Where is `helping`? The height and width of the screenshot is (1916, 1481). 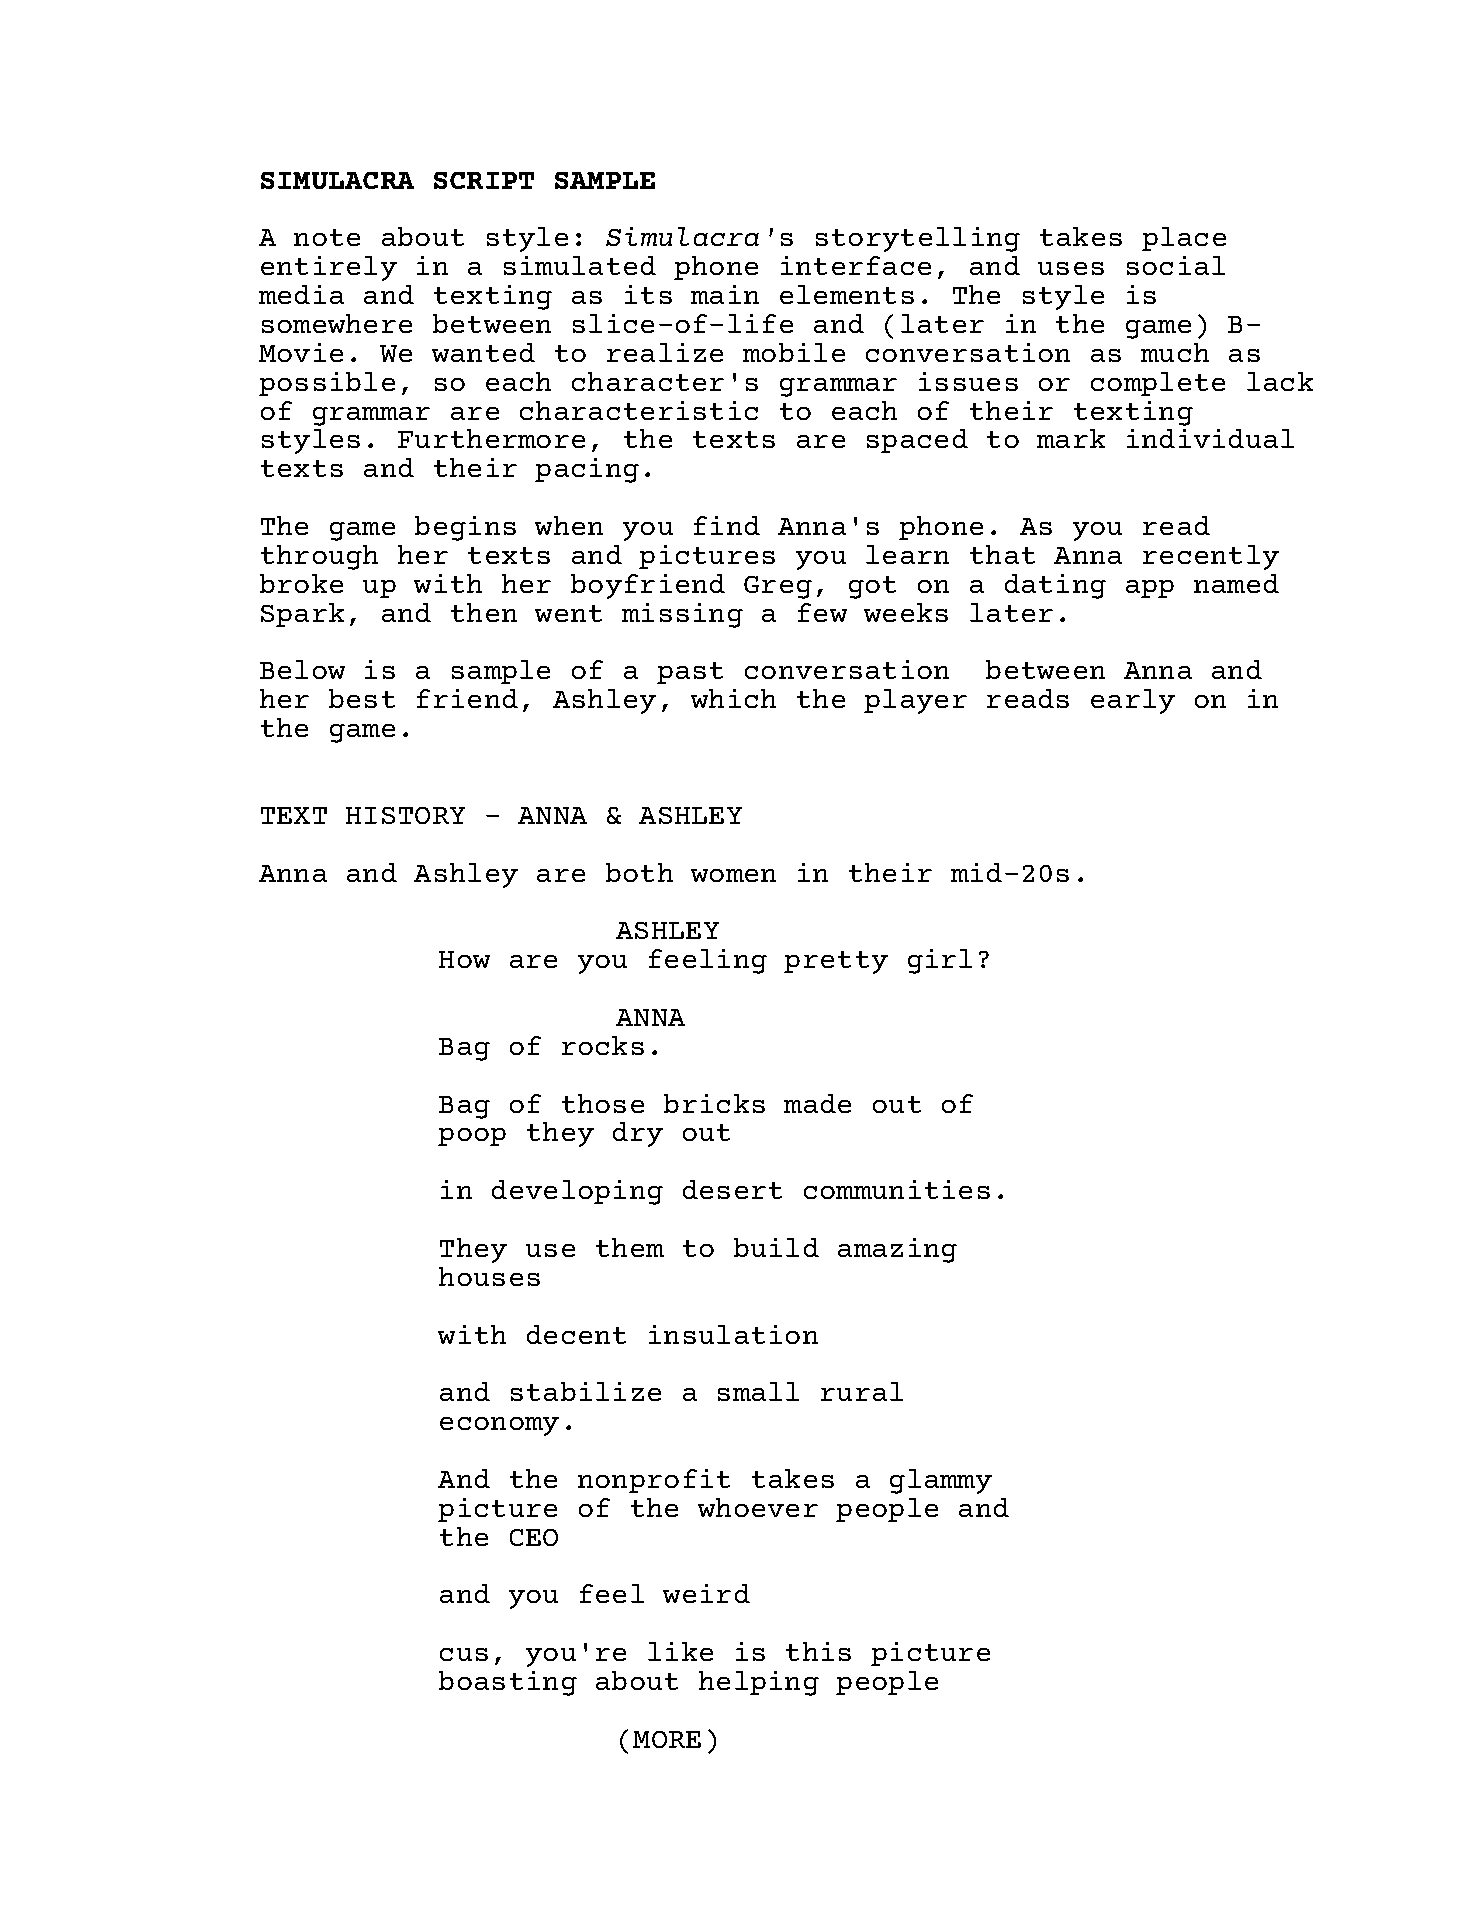 helping is located at coordinates (759, 1683).
